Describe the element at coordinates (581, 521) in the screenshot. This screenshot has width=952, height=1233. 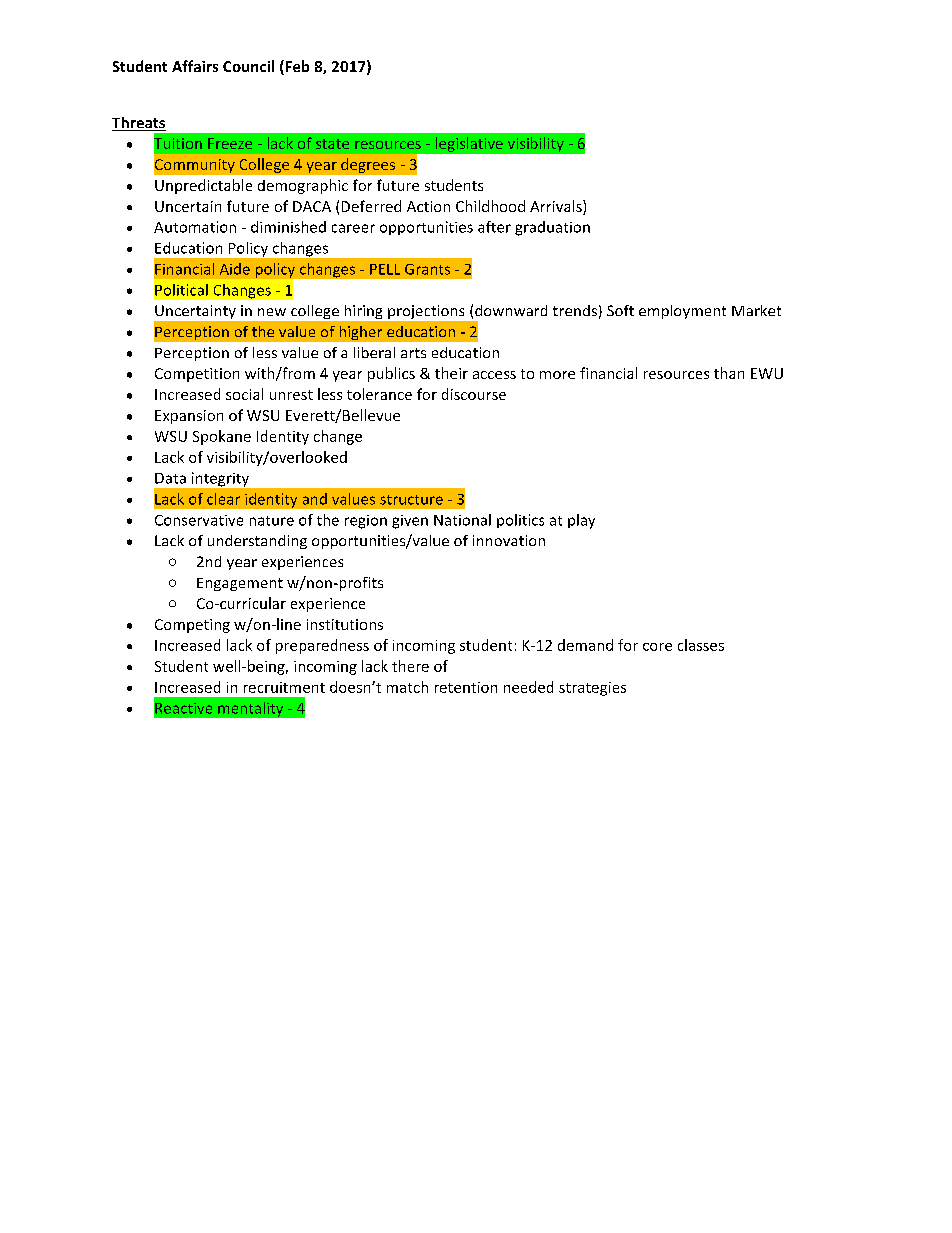
I see `play` at that location.
